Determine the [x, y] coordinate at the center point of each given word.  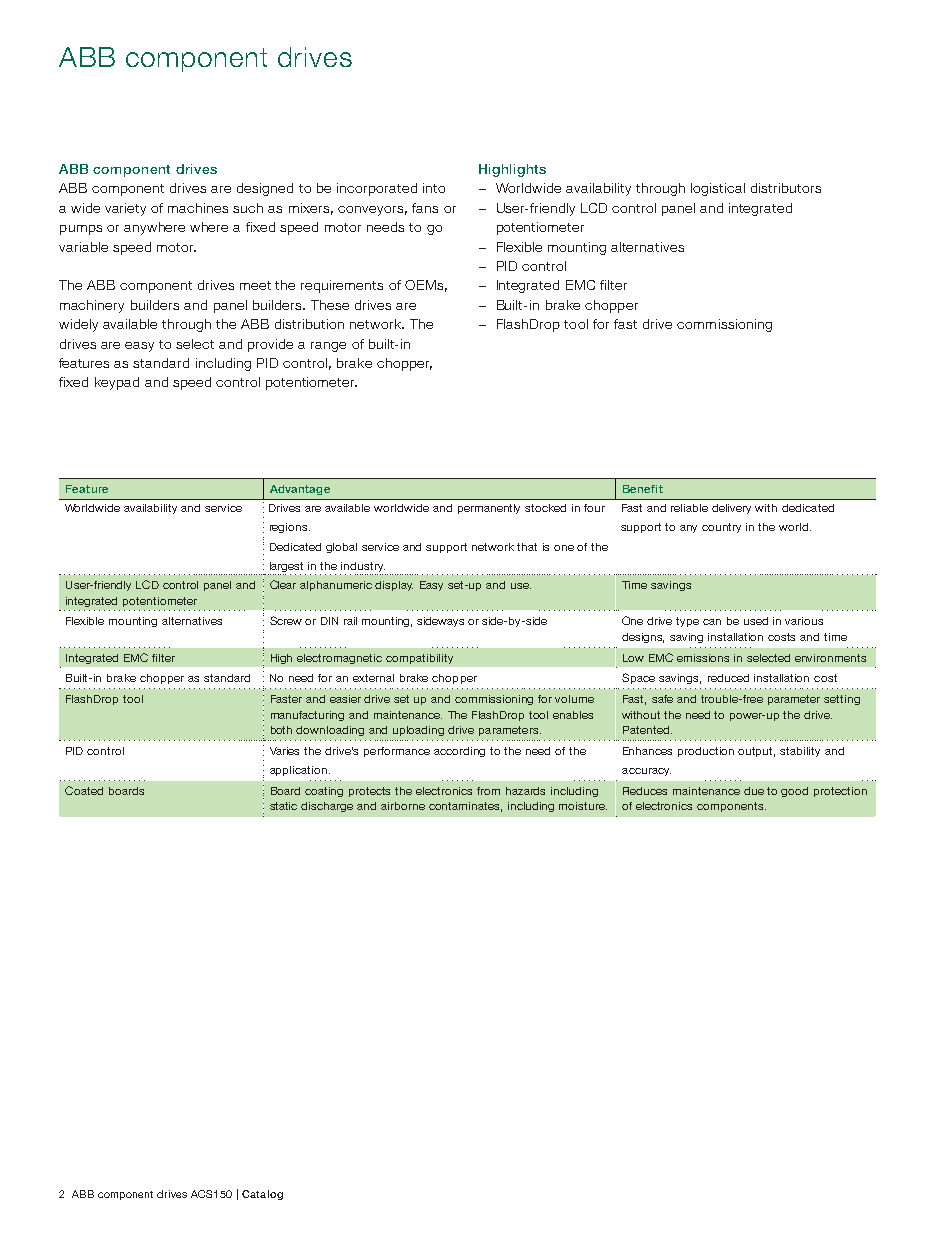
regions [288, 528]
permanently [489, 509]
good [794, 792]
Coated [84, 790]
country [721, 528]
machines [198, 208]
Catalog [262, 1195]
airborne [403, 806]
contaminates [465, 807]
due [754, 791]
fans [425, 208]
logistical [718, 189]
